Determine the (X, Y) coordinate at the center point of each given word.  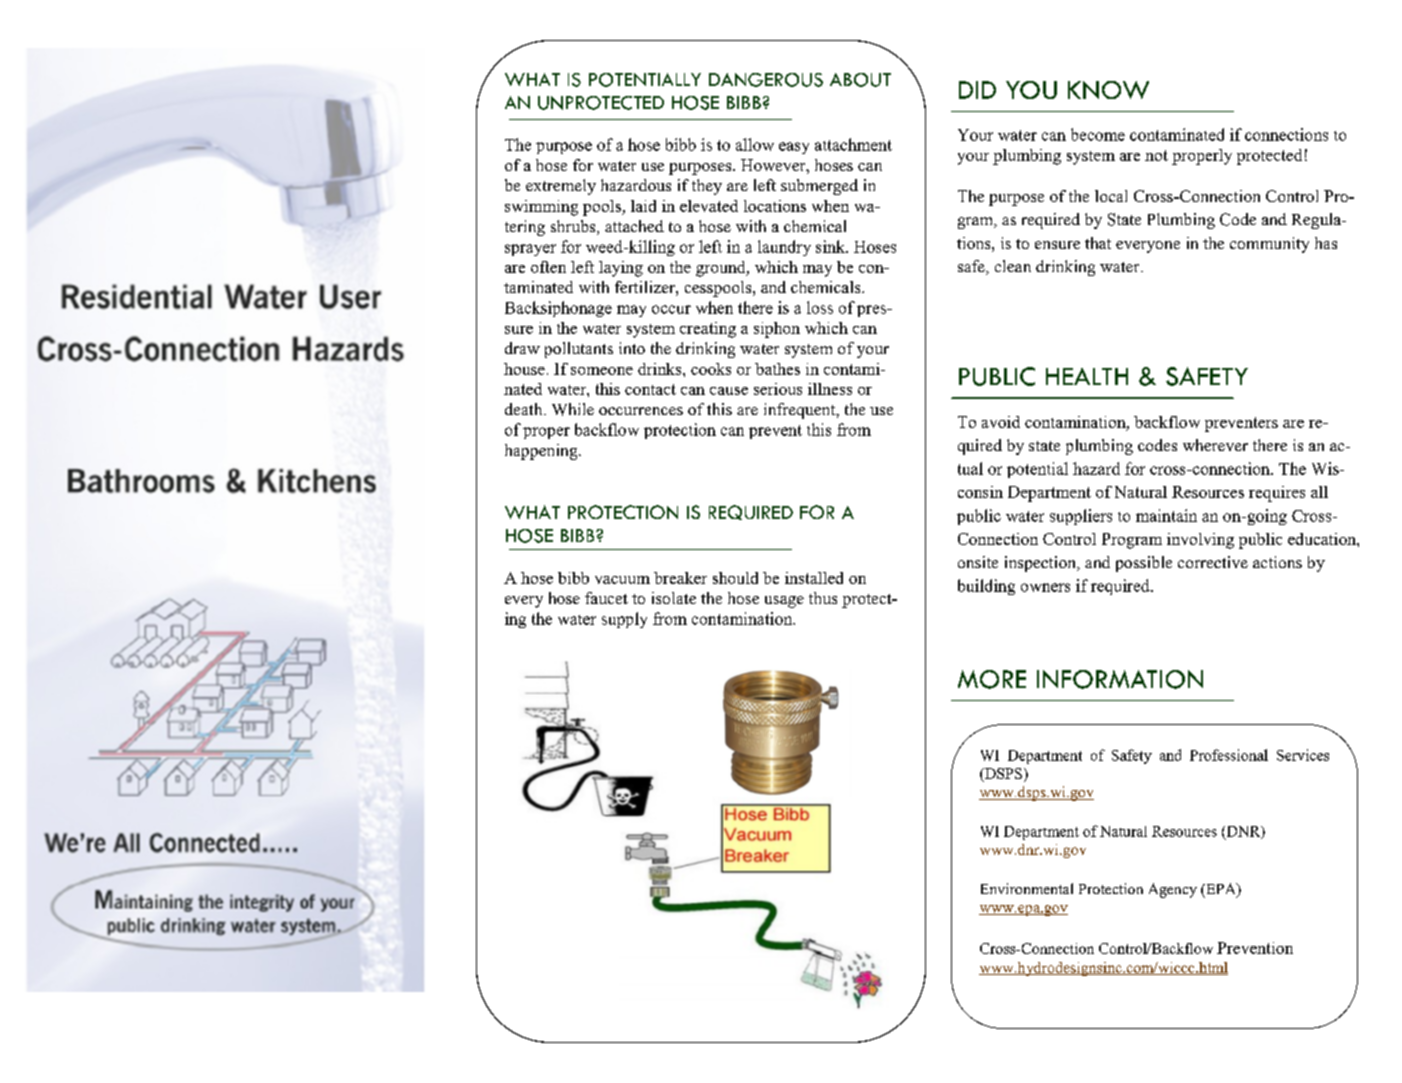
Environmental (1027, 888)
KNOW (1108, 90)
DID (977, 90)
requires (1277, 494)
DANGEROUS (766, 80)
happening (542, 452)
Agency (1173, 890)
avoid (1001, 422)
